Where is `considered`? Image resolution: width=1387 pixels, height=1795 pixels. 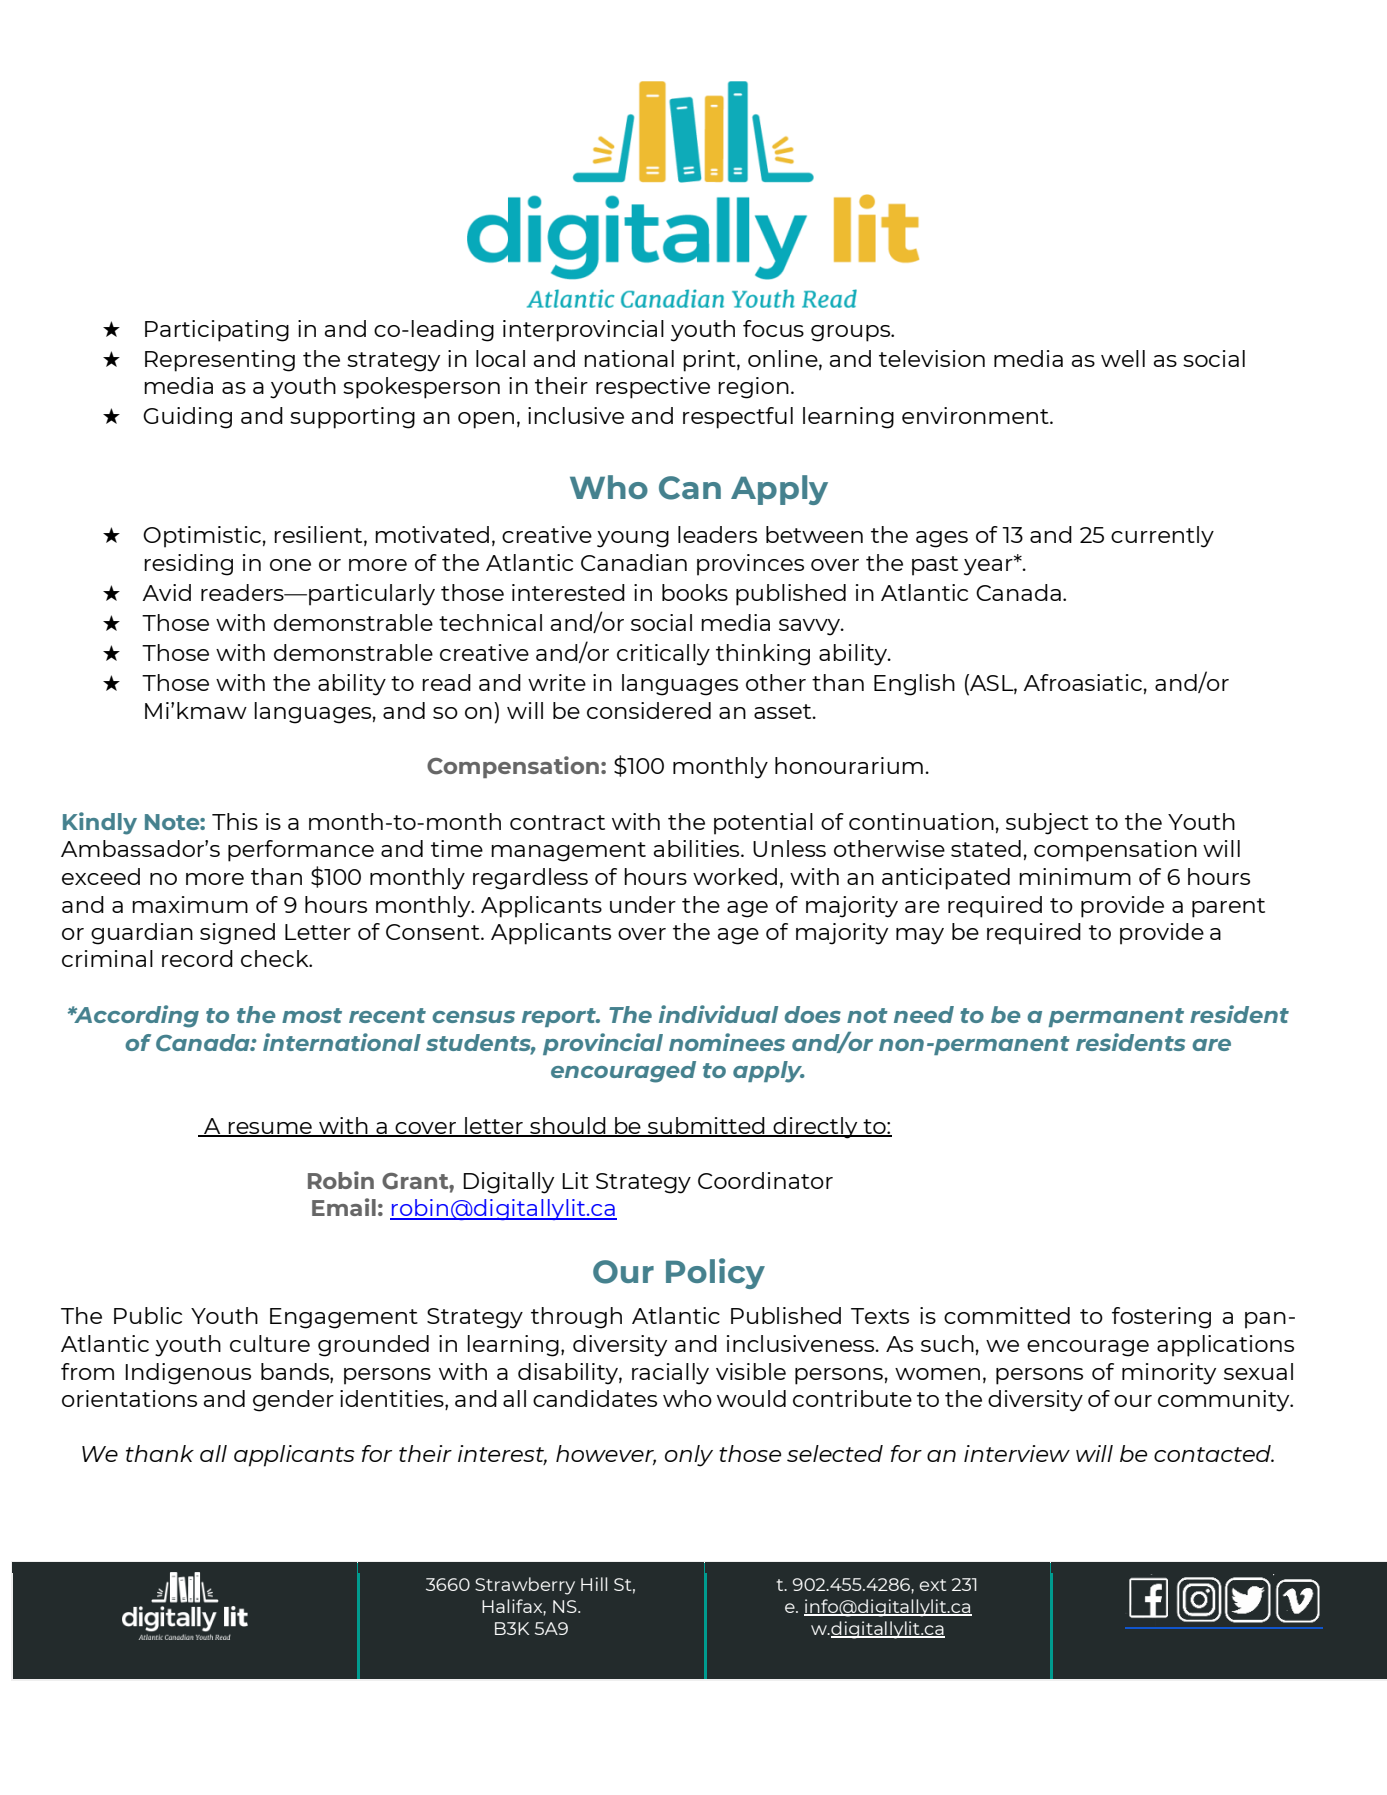 considered is located at coordinates (649, 710).
